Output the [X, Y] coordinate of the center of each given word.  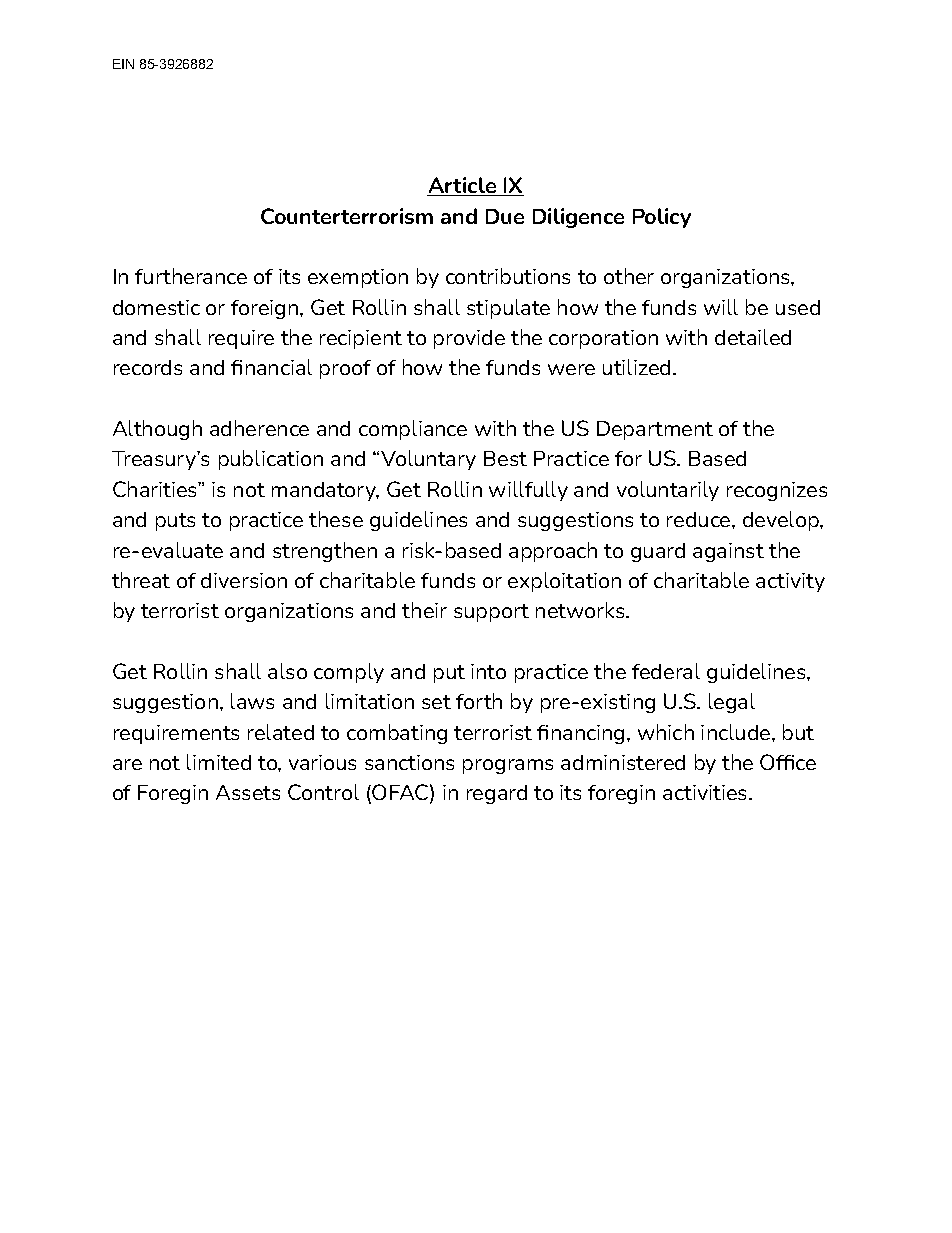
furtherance [191, 276]
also [287, 671]
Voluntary [428, 460]
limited [219, 762]
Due [505, 216]
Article [463, 186]
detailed [753, 337]
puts [175, 522]
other [629, 276]
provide [469, 339]
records [148, 367]
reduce [700, 519]
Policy [662, 218]
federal [666, 671]
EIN [123, 64]
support [491, 613]
